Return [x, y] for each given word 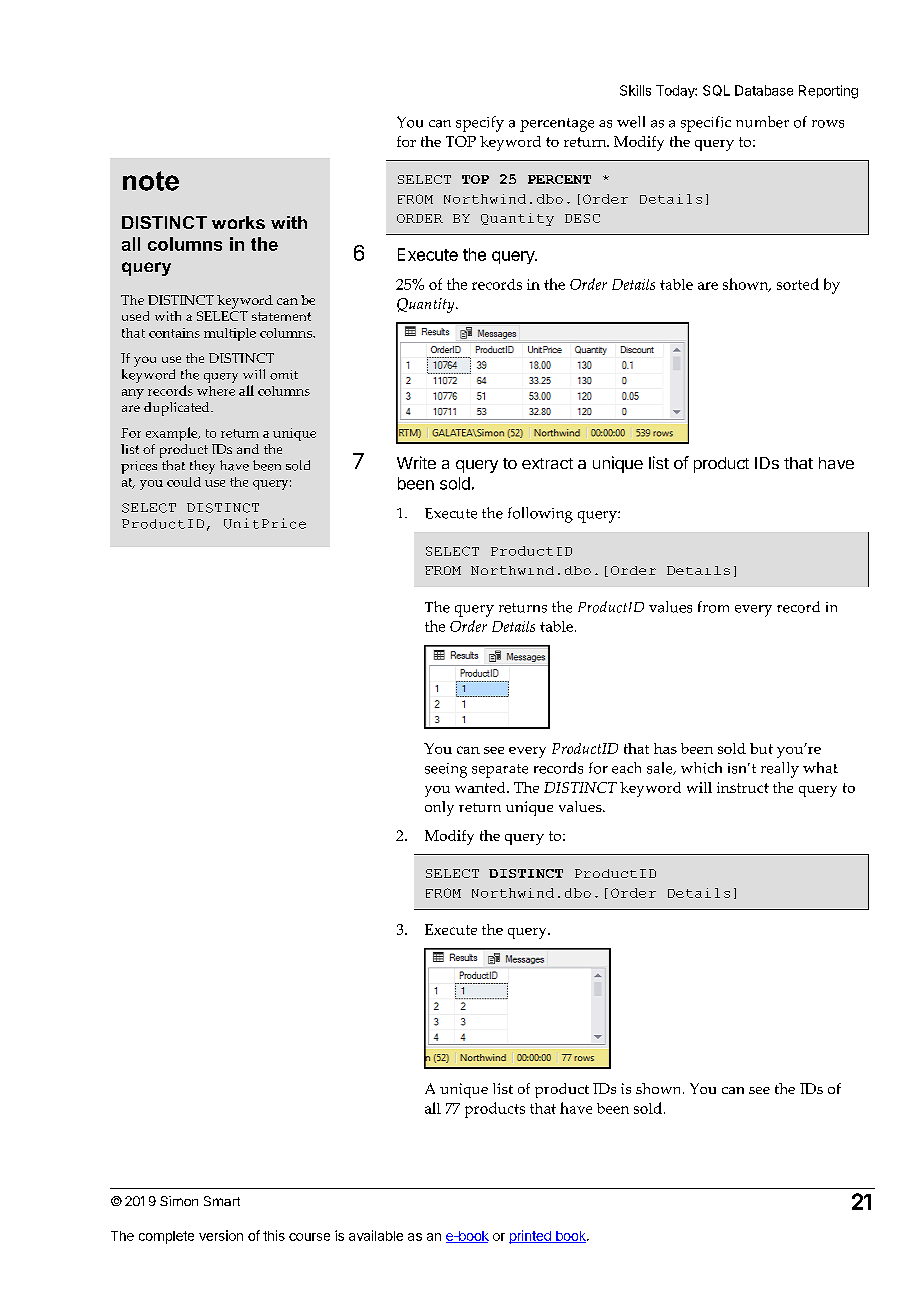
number [762, 122]
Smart [222, 1201]
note [151, 181]
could [184, 482]
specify [480, 124]
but [761, 748]
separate [500, 771]
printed [531, 1237]
